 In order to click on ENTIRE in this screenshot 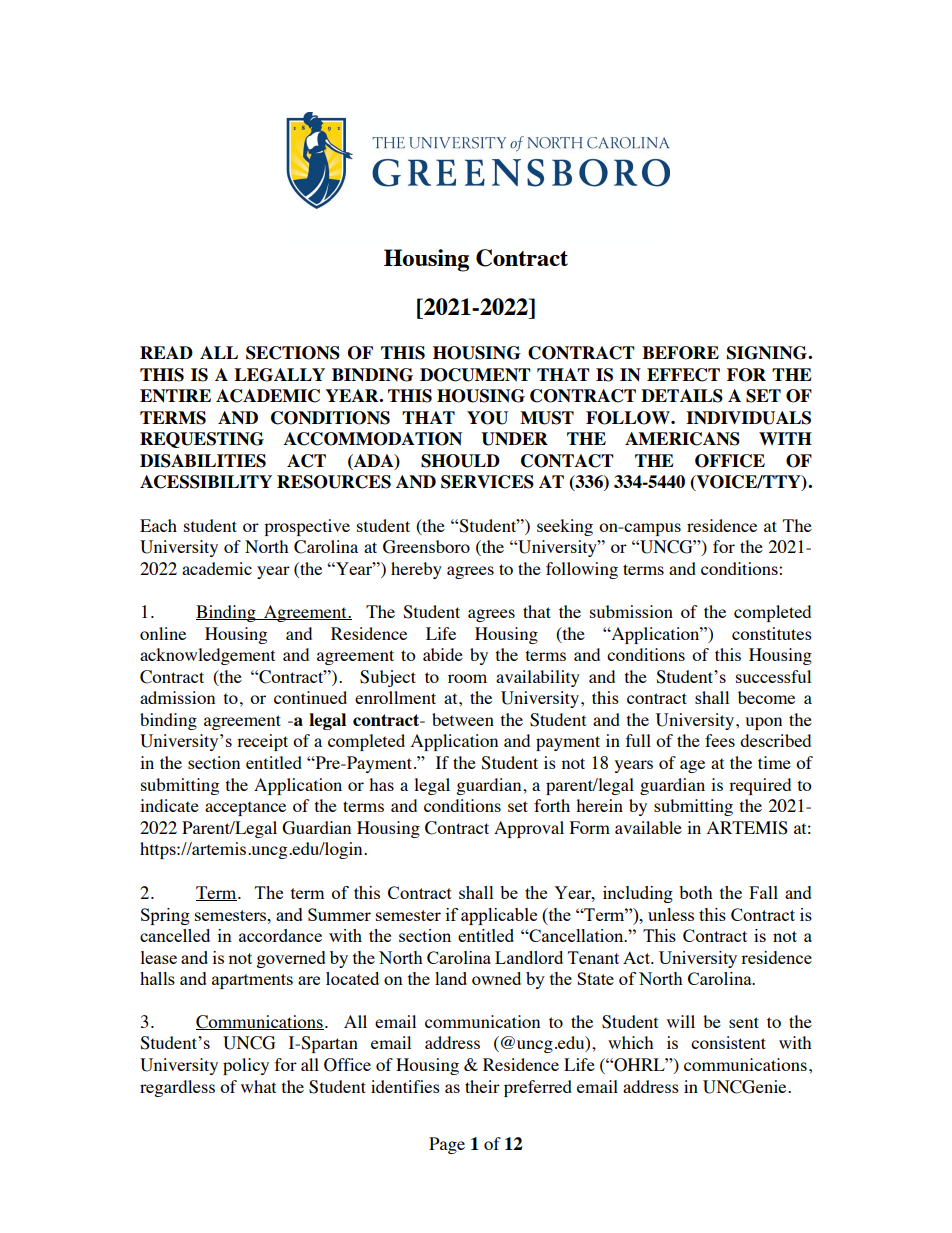, I will do `click(175, 395)`.
